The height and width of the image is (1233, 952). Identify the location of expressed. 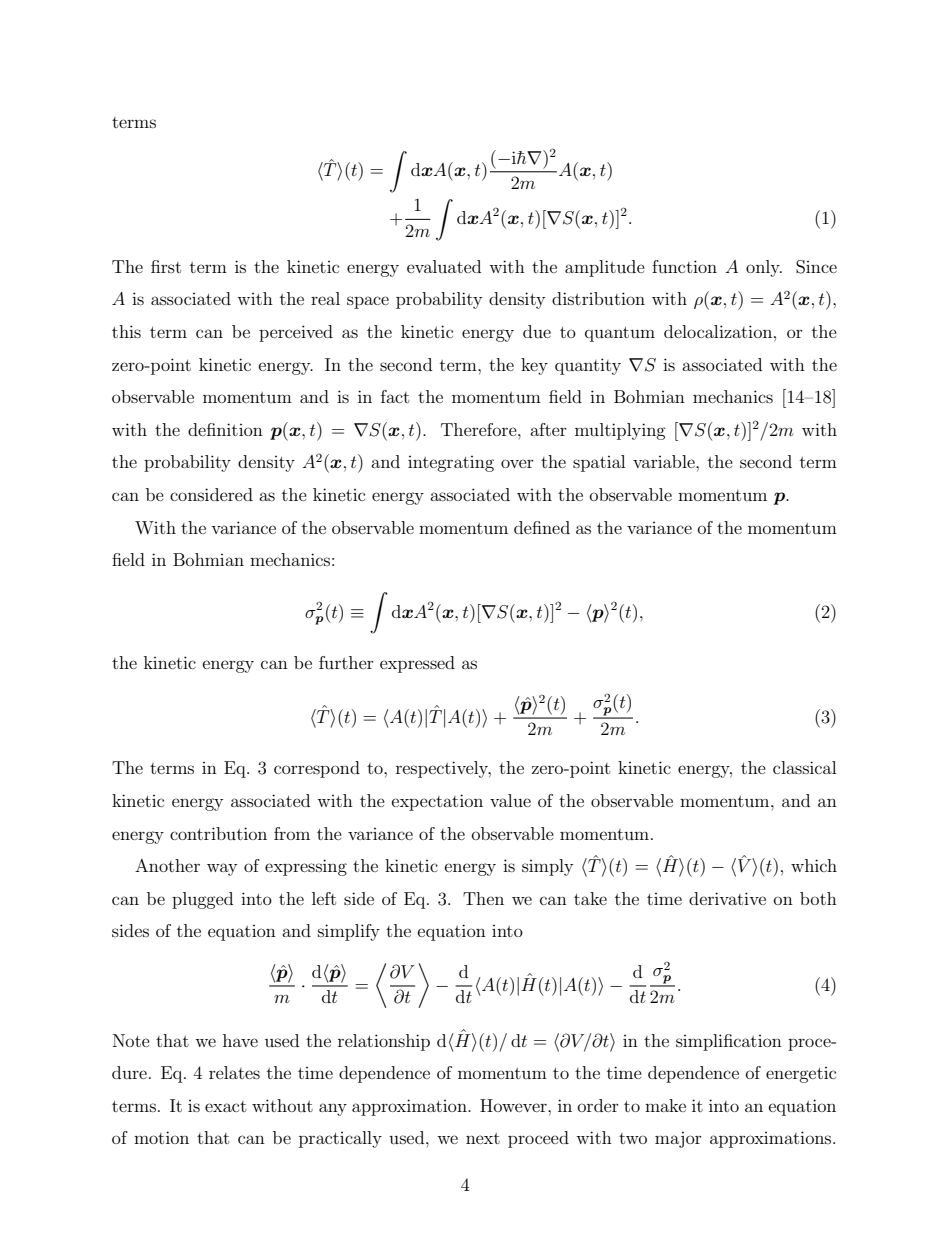
(417, 664).
